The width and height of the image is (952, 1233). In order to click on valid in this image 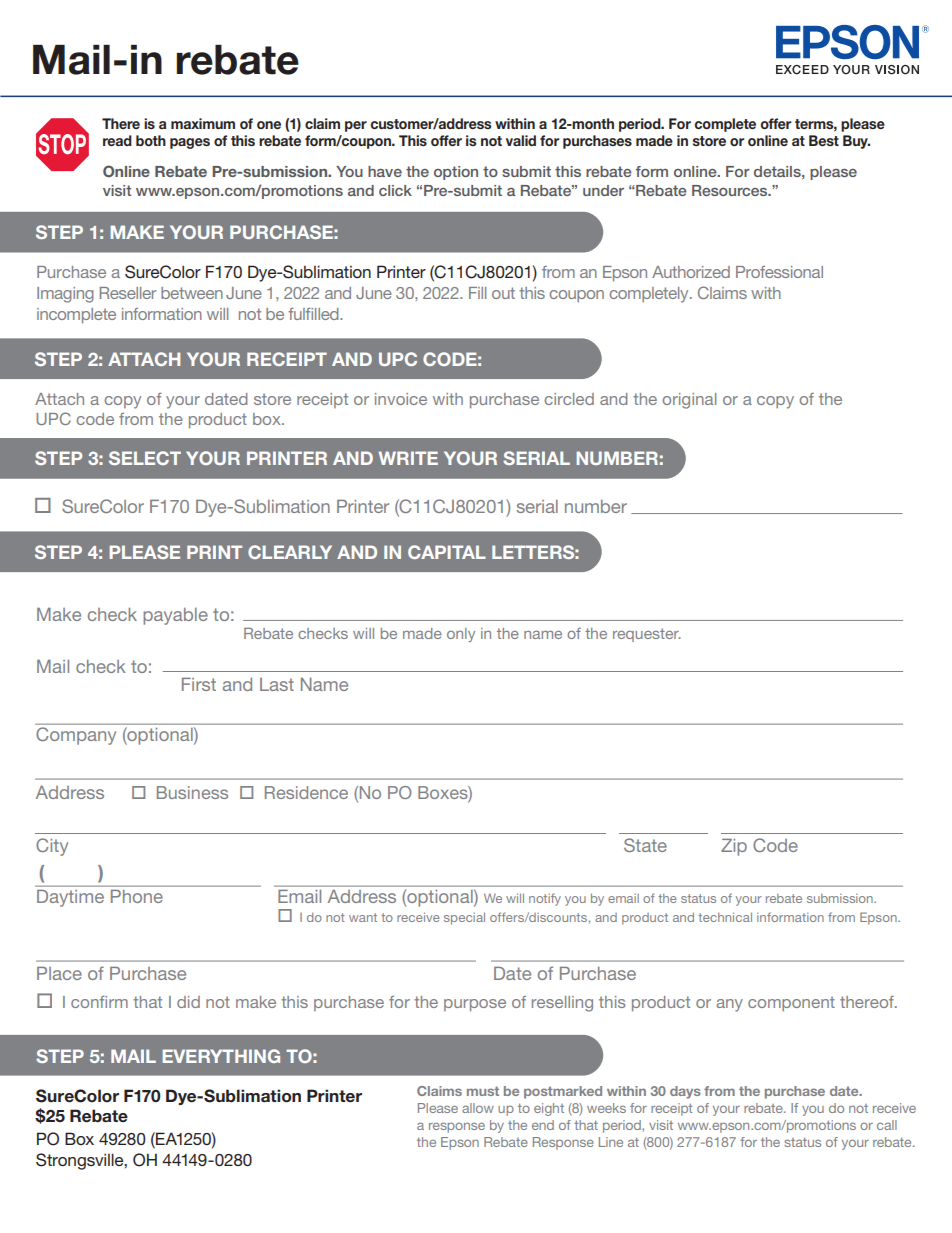, I will do `click(521, 140)`.
